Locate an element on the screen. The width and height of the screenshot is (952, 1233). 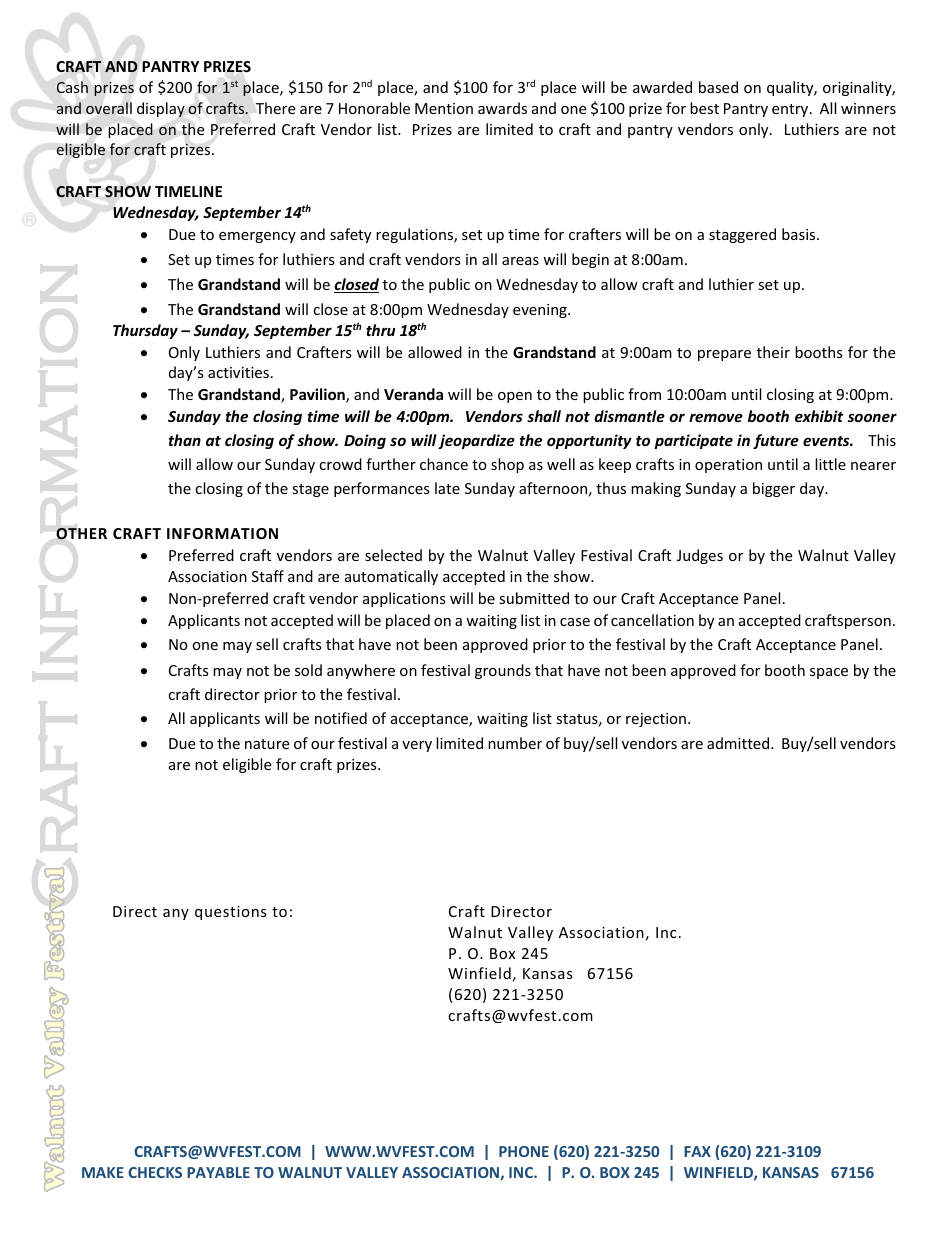
grounds is located at coordinates (503, 671).
